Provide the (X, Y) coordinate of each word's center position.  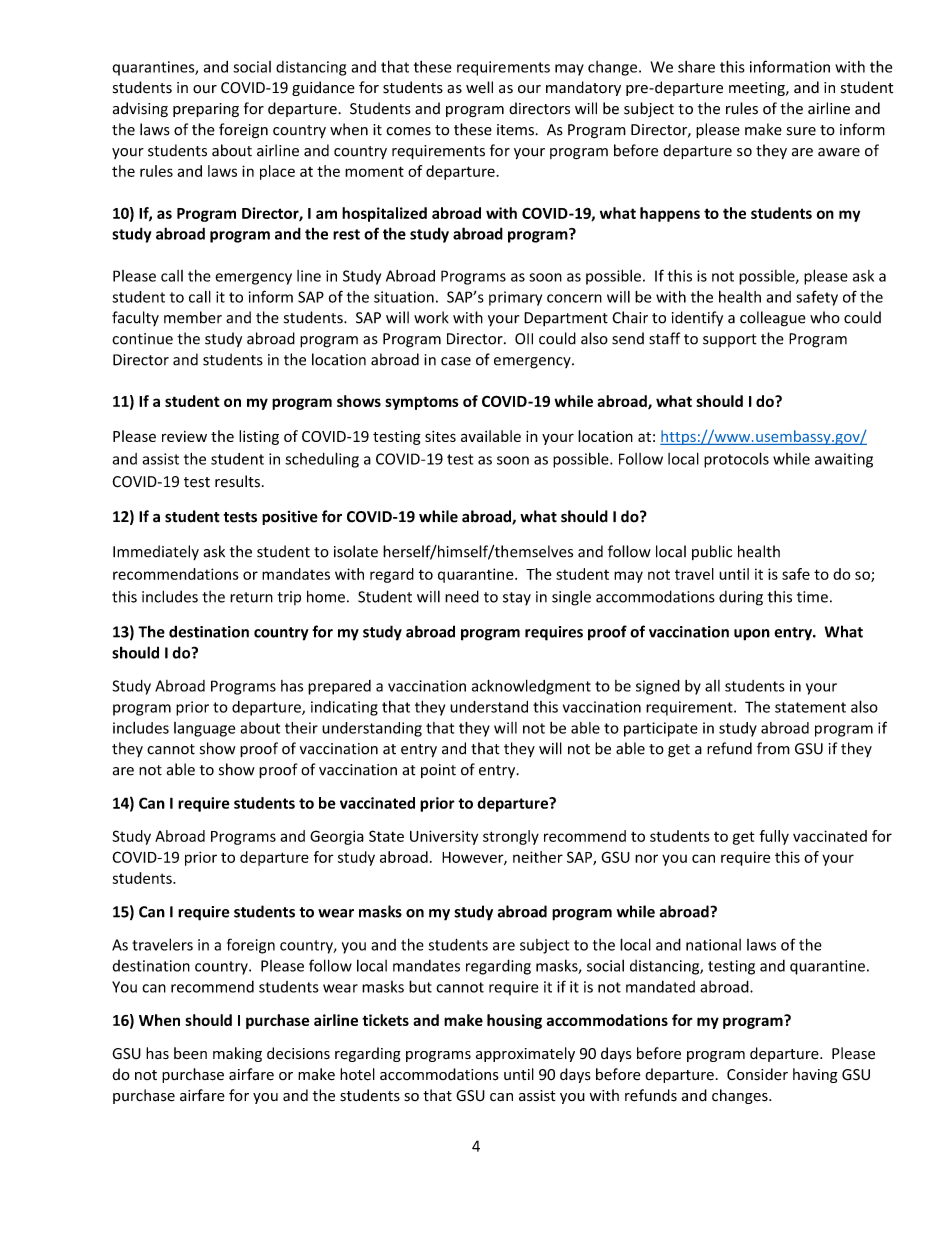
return (251, 597)
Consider (757, 1074)
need (462, 596)
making (237, 1054)
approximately (525, 1054)
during (741, 598)
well (479, 87)
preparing (206, 110)
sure (801, 131)
